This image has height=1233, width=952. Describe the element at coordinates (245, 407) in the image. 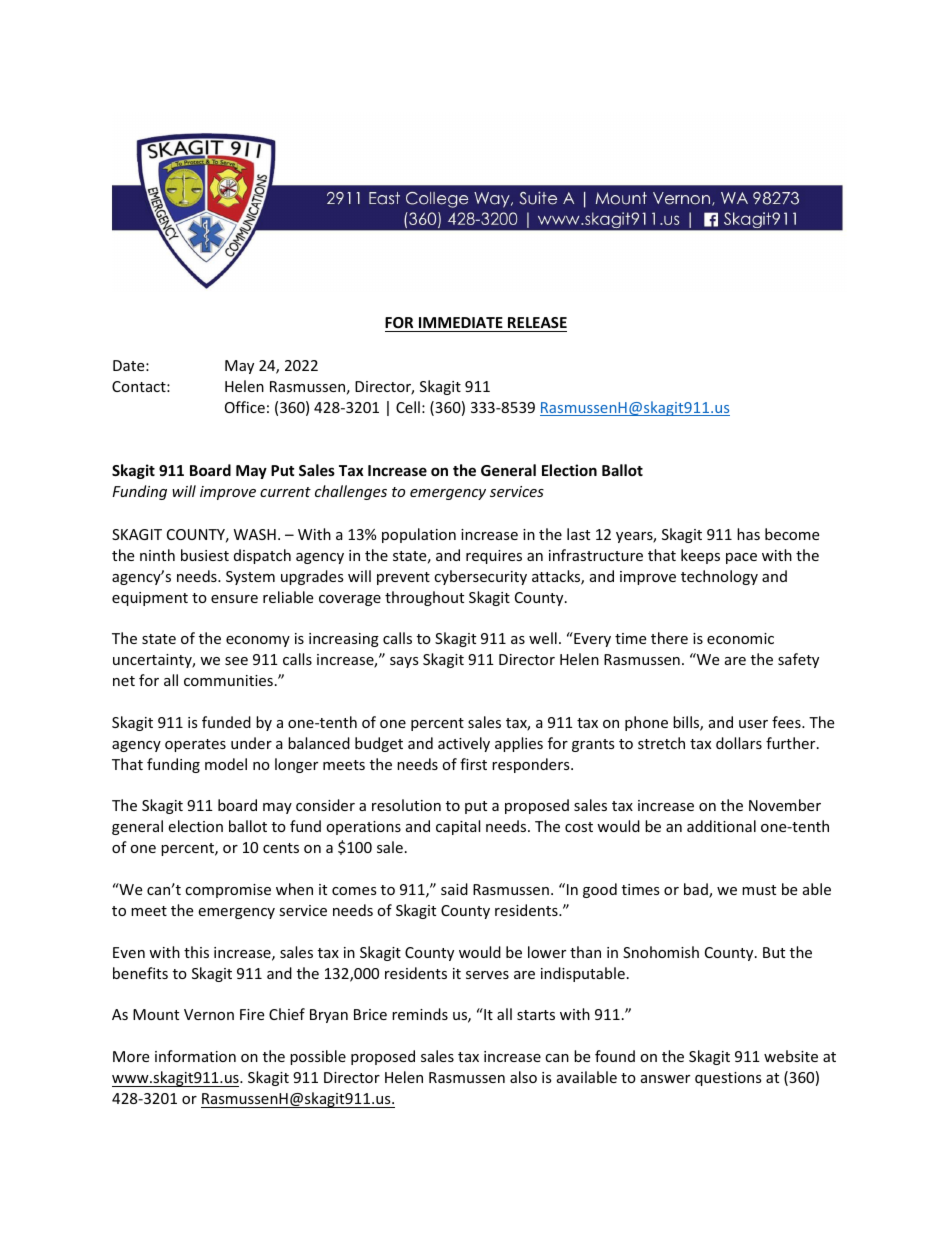

I see `Office` at that location.
